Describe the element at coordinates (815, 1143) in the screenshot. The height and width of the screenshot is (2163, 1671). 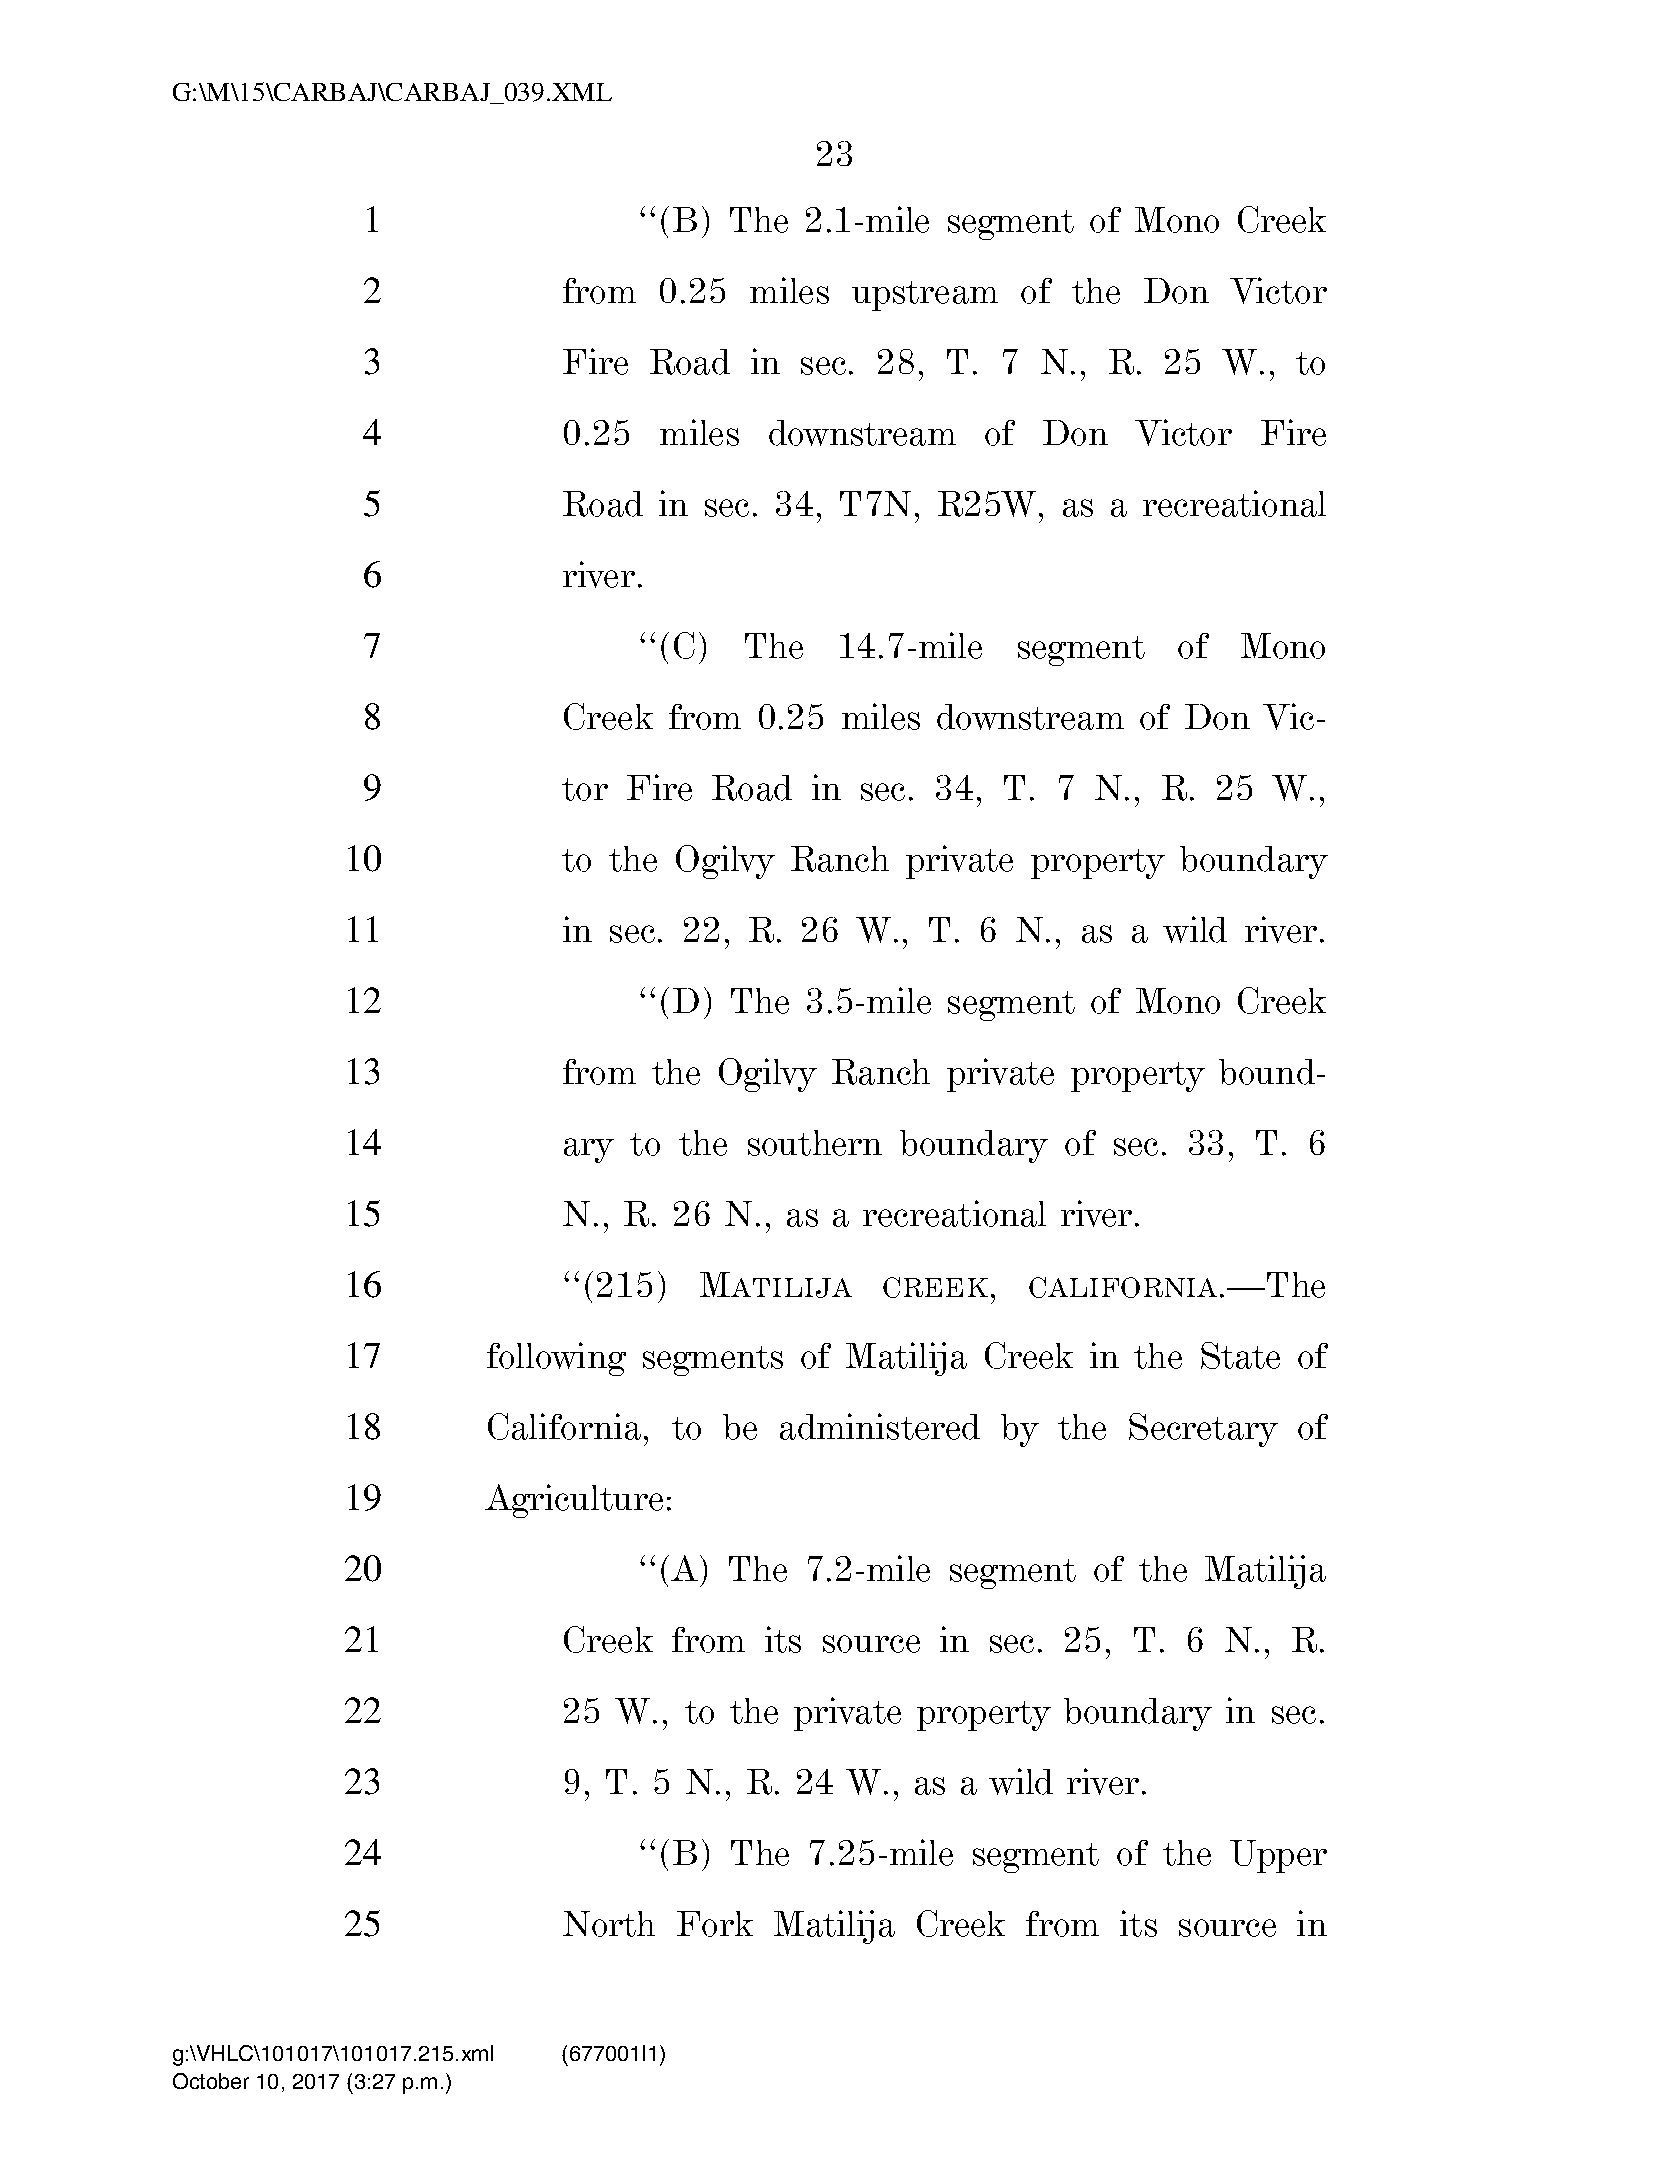
I see `southern` at that location.
